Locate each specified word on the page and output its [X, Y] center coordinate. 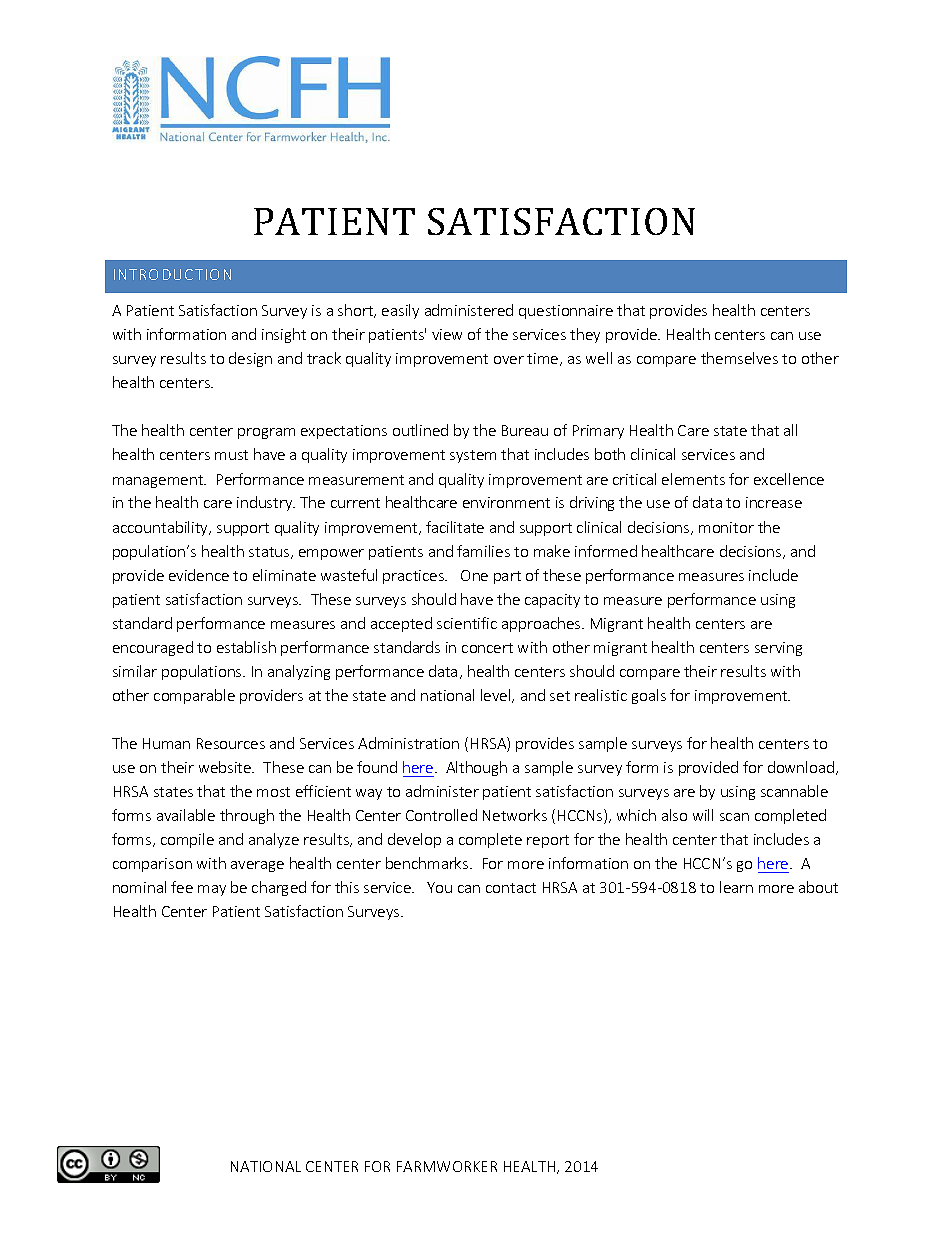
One [474, 575]
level [497, 696]
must [231, 455]
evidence [199, 575]
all [790, 430]
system [473, 456]
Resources [231, 743]
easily [400, 311]
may [212, 890]
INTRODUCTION [172, 274]
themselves [739, 358]
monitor [726, 527]
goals [649, 696]
